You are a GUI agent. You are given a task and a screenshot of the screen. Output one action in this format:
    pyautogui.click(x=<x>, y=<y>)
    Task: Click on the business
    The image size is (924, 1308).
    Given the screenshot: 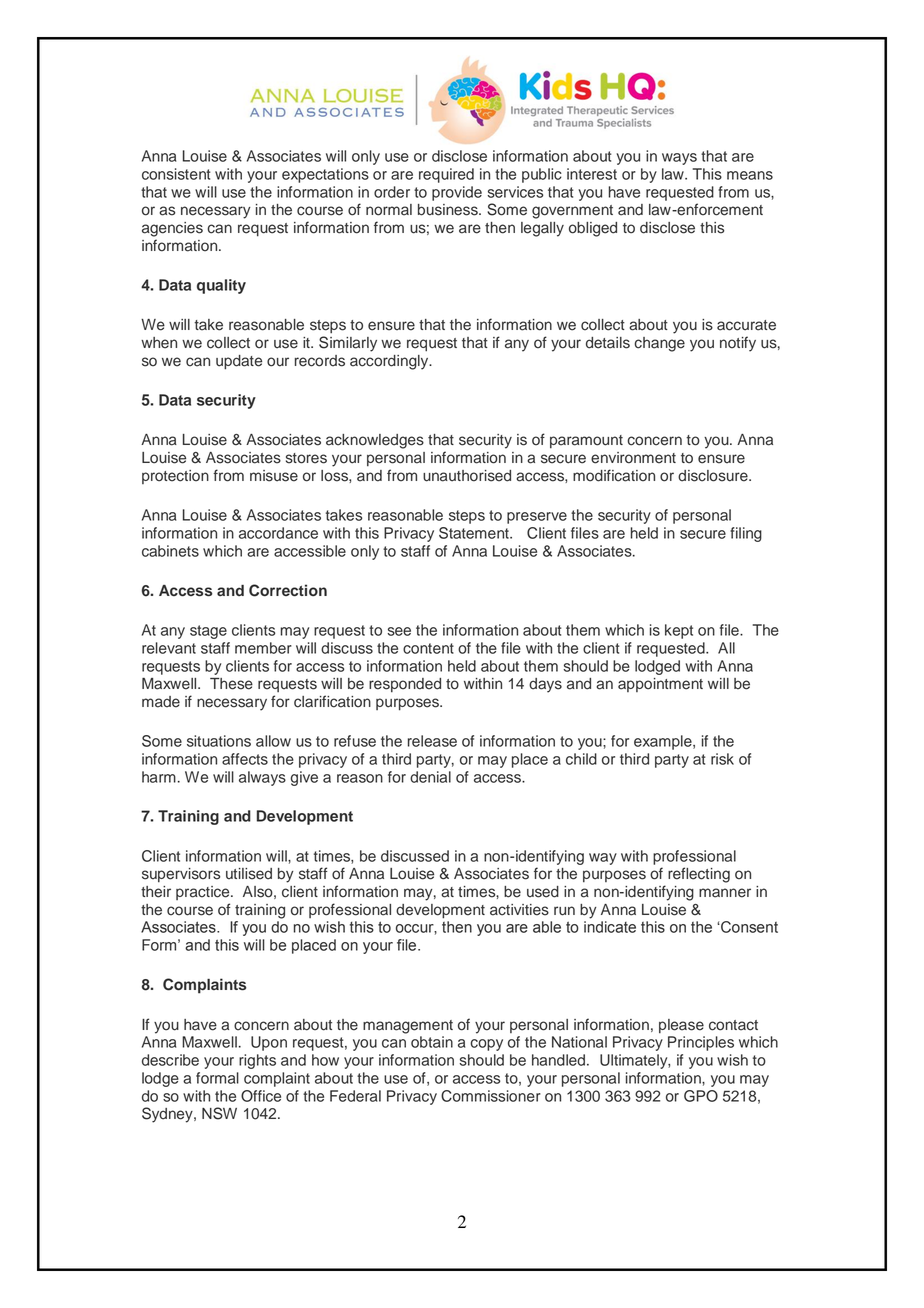 What is the action you would take?
    pyautogui.click(x=449, y=210)
